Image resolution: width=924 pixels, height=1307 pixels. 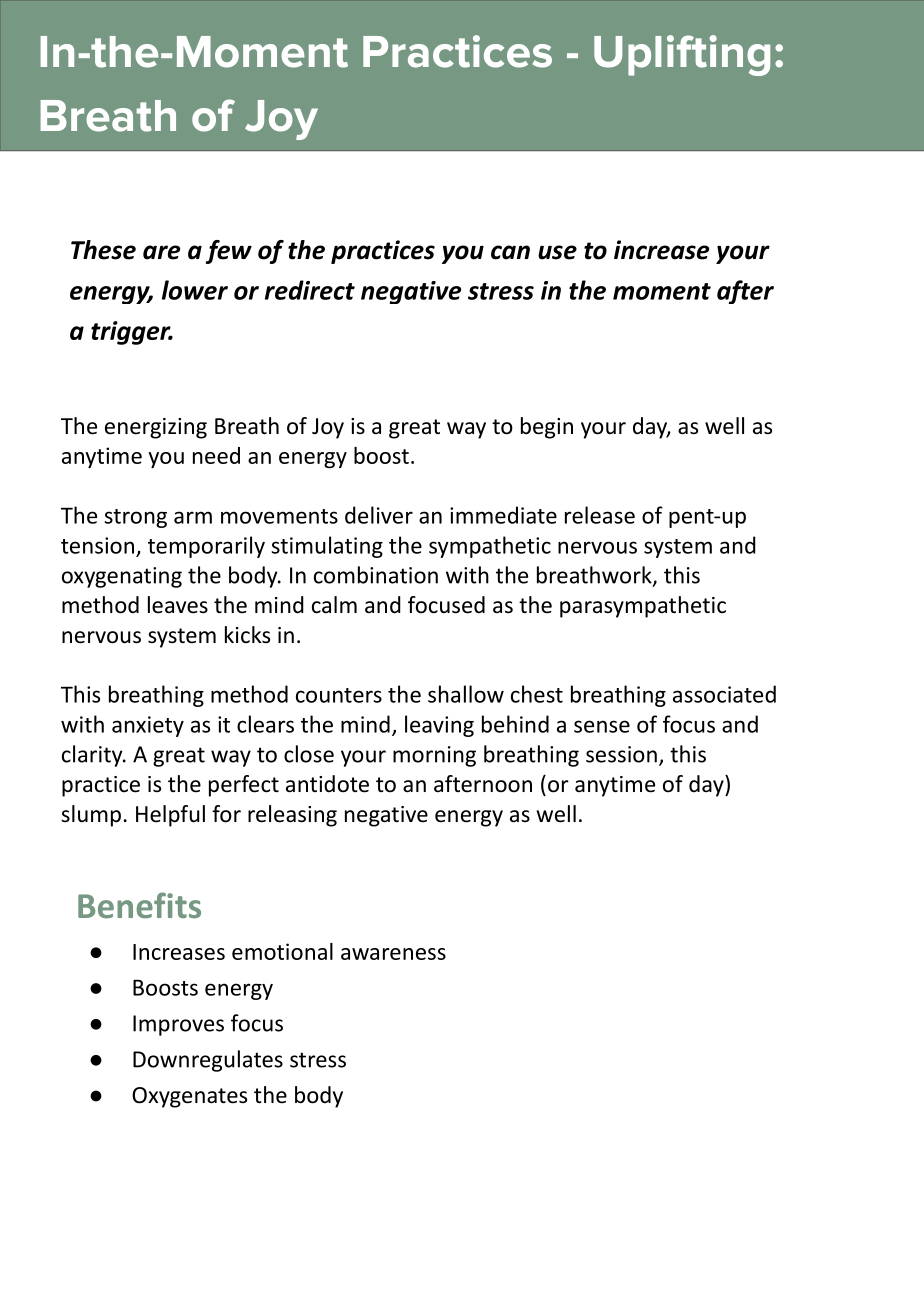 I want to click on morning, so click(x=434, y=756).
